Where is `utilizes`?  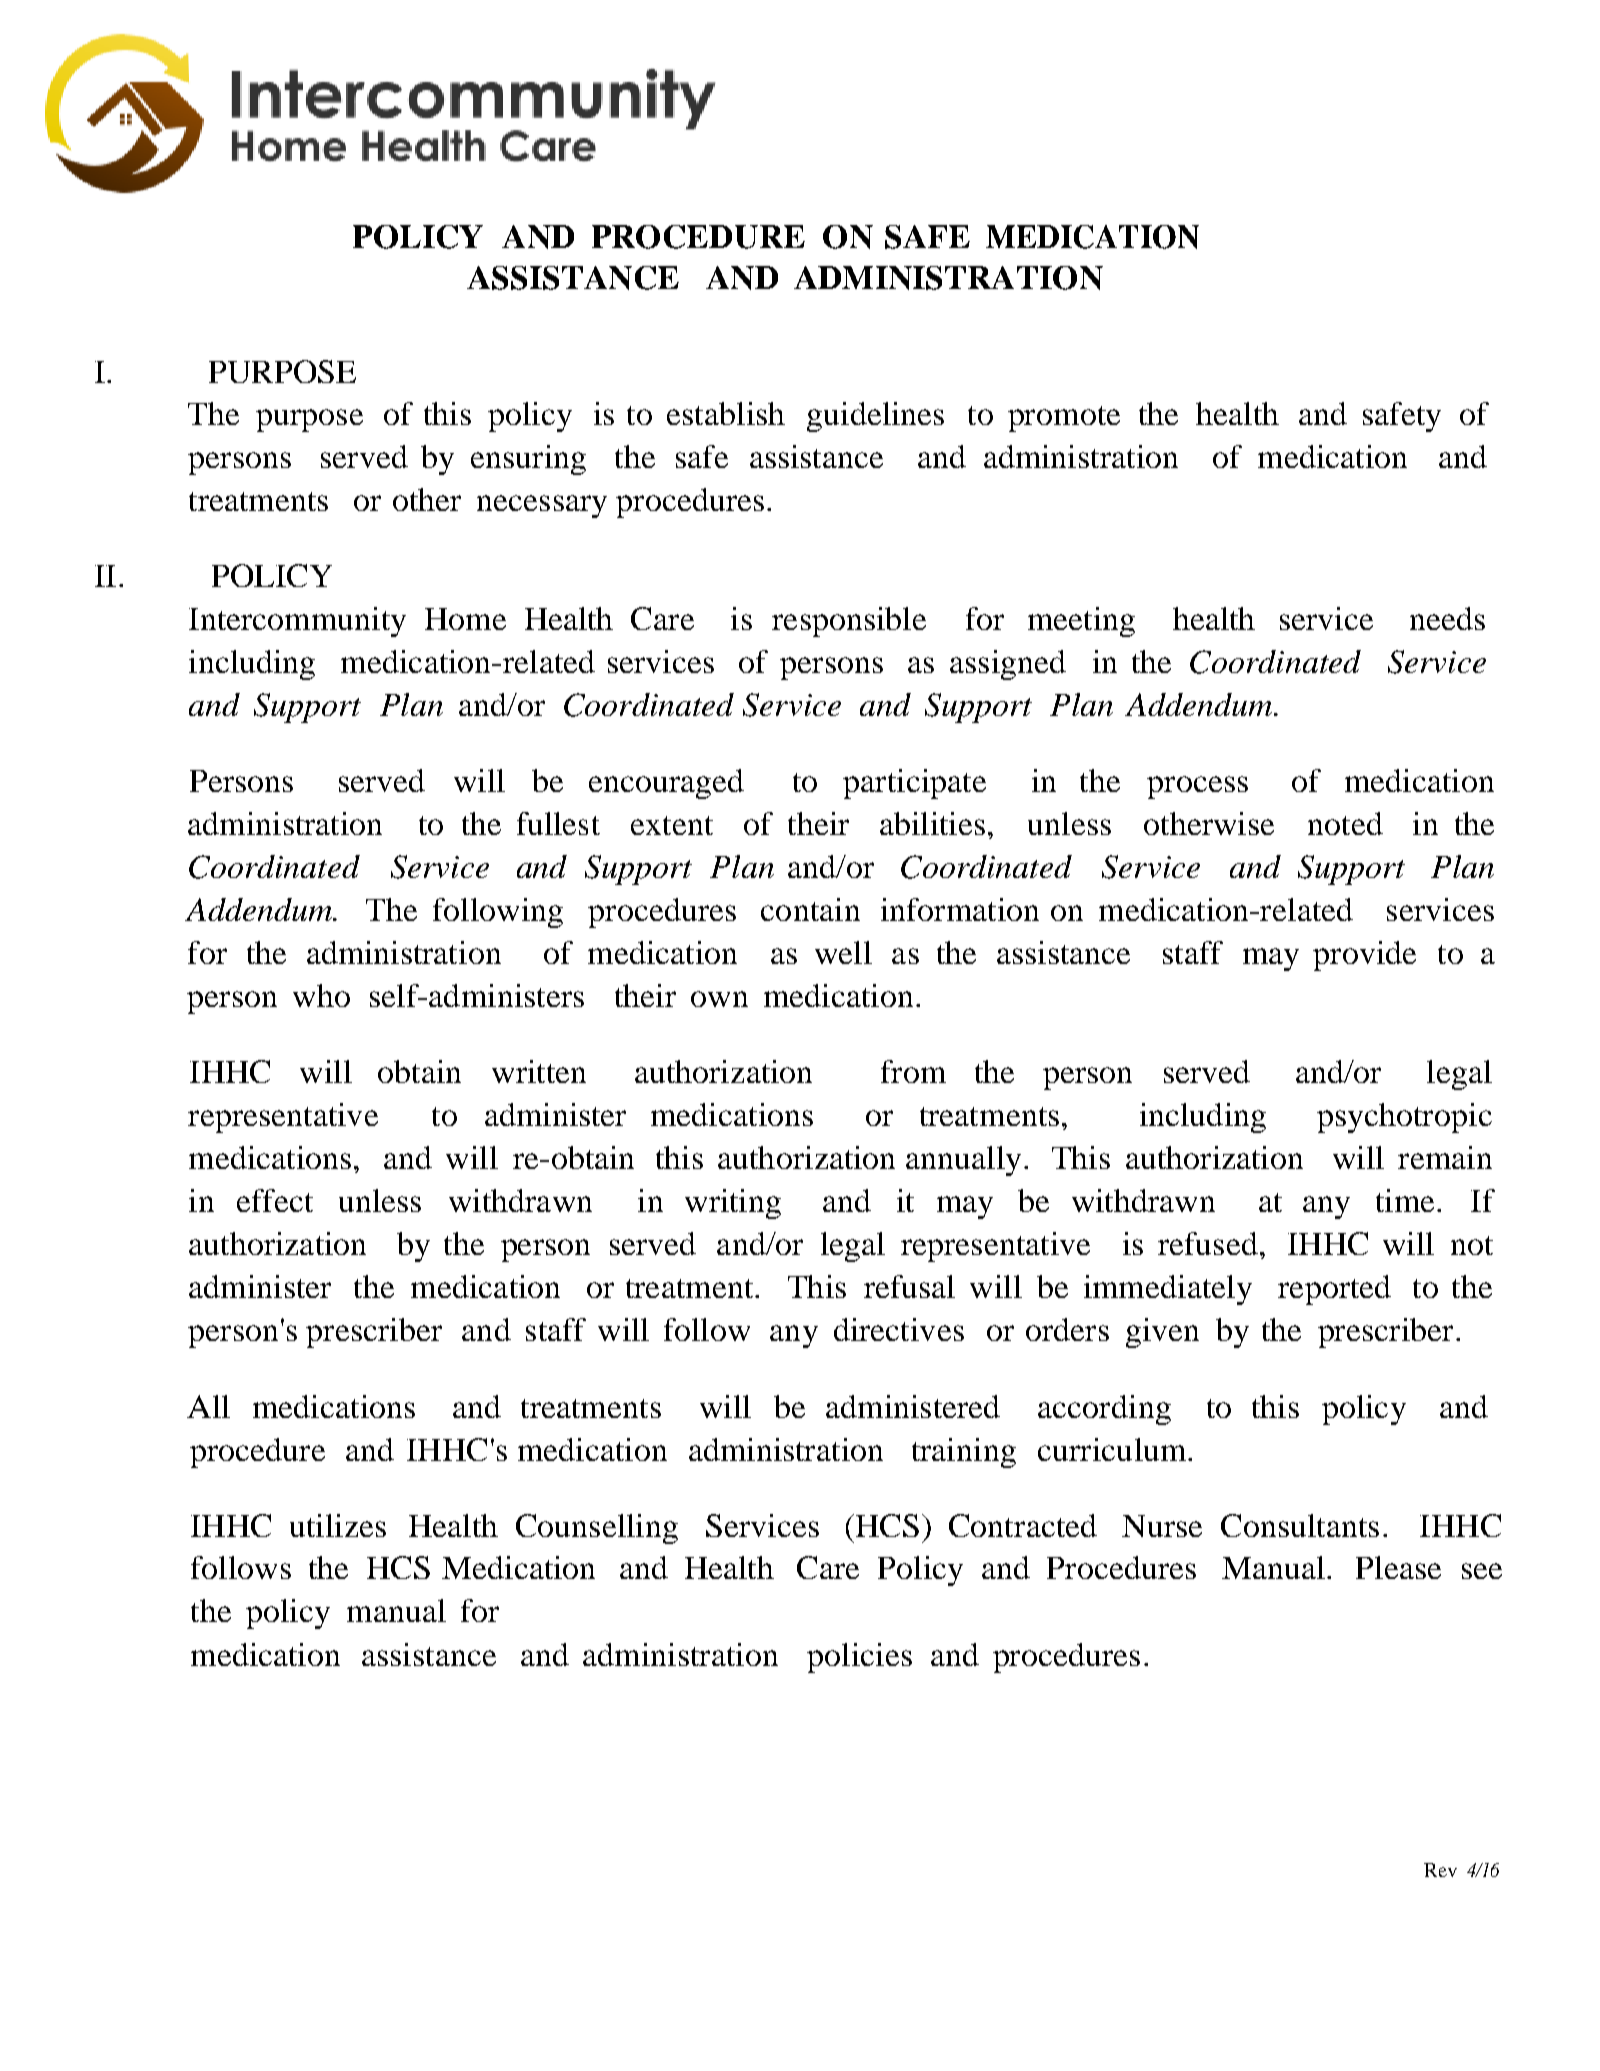
utilizes is located at coordinates (338, 1525).
